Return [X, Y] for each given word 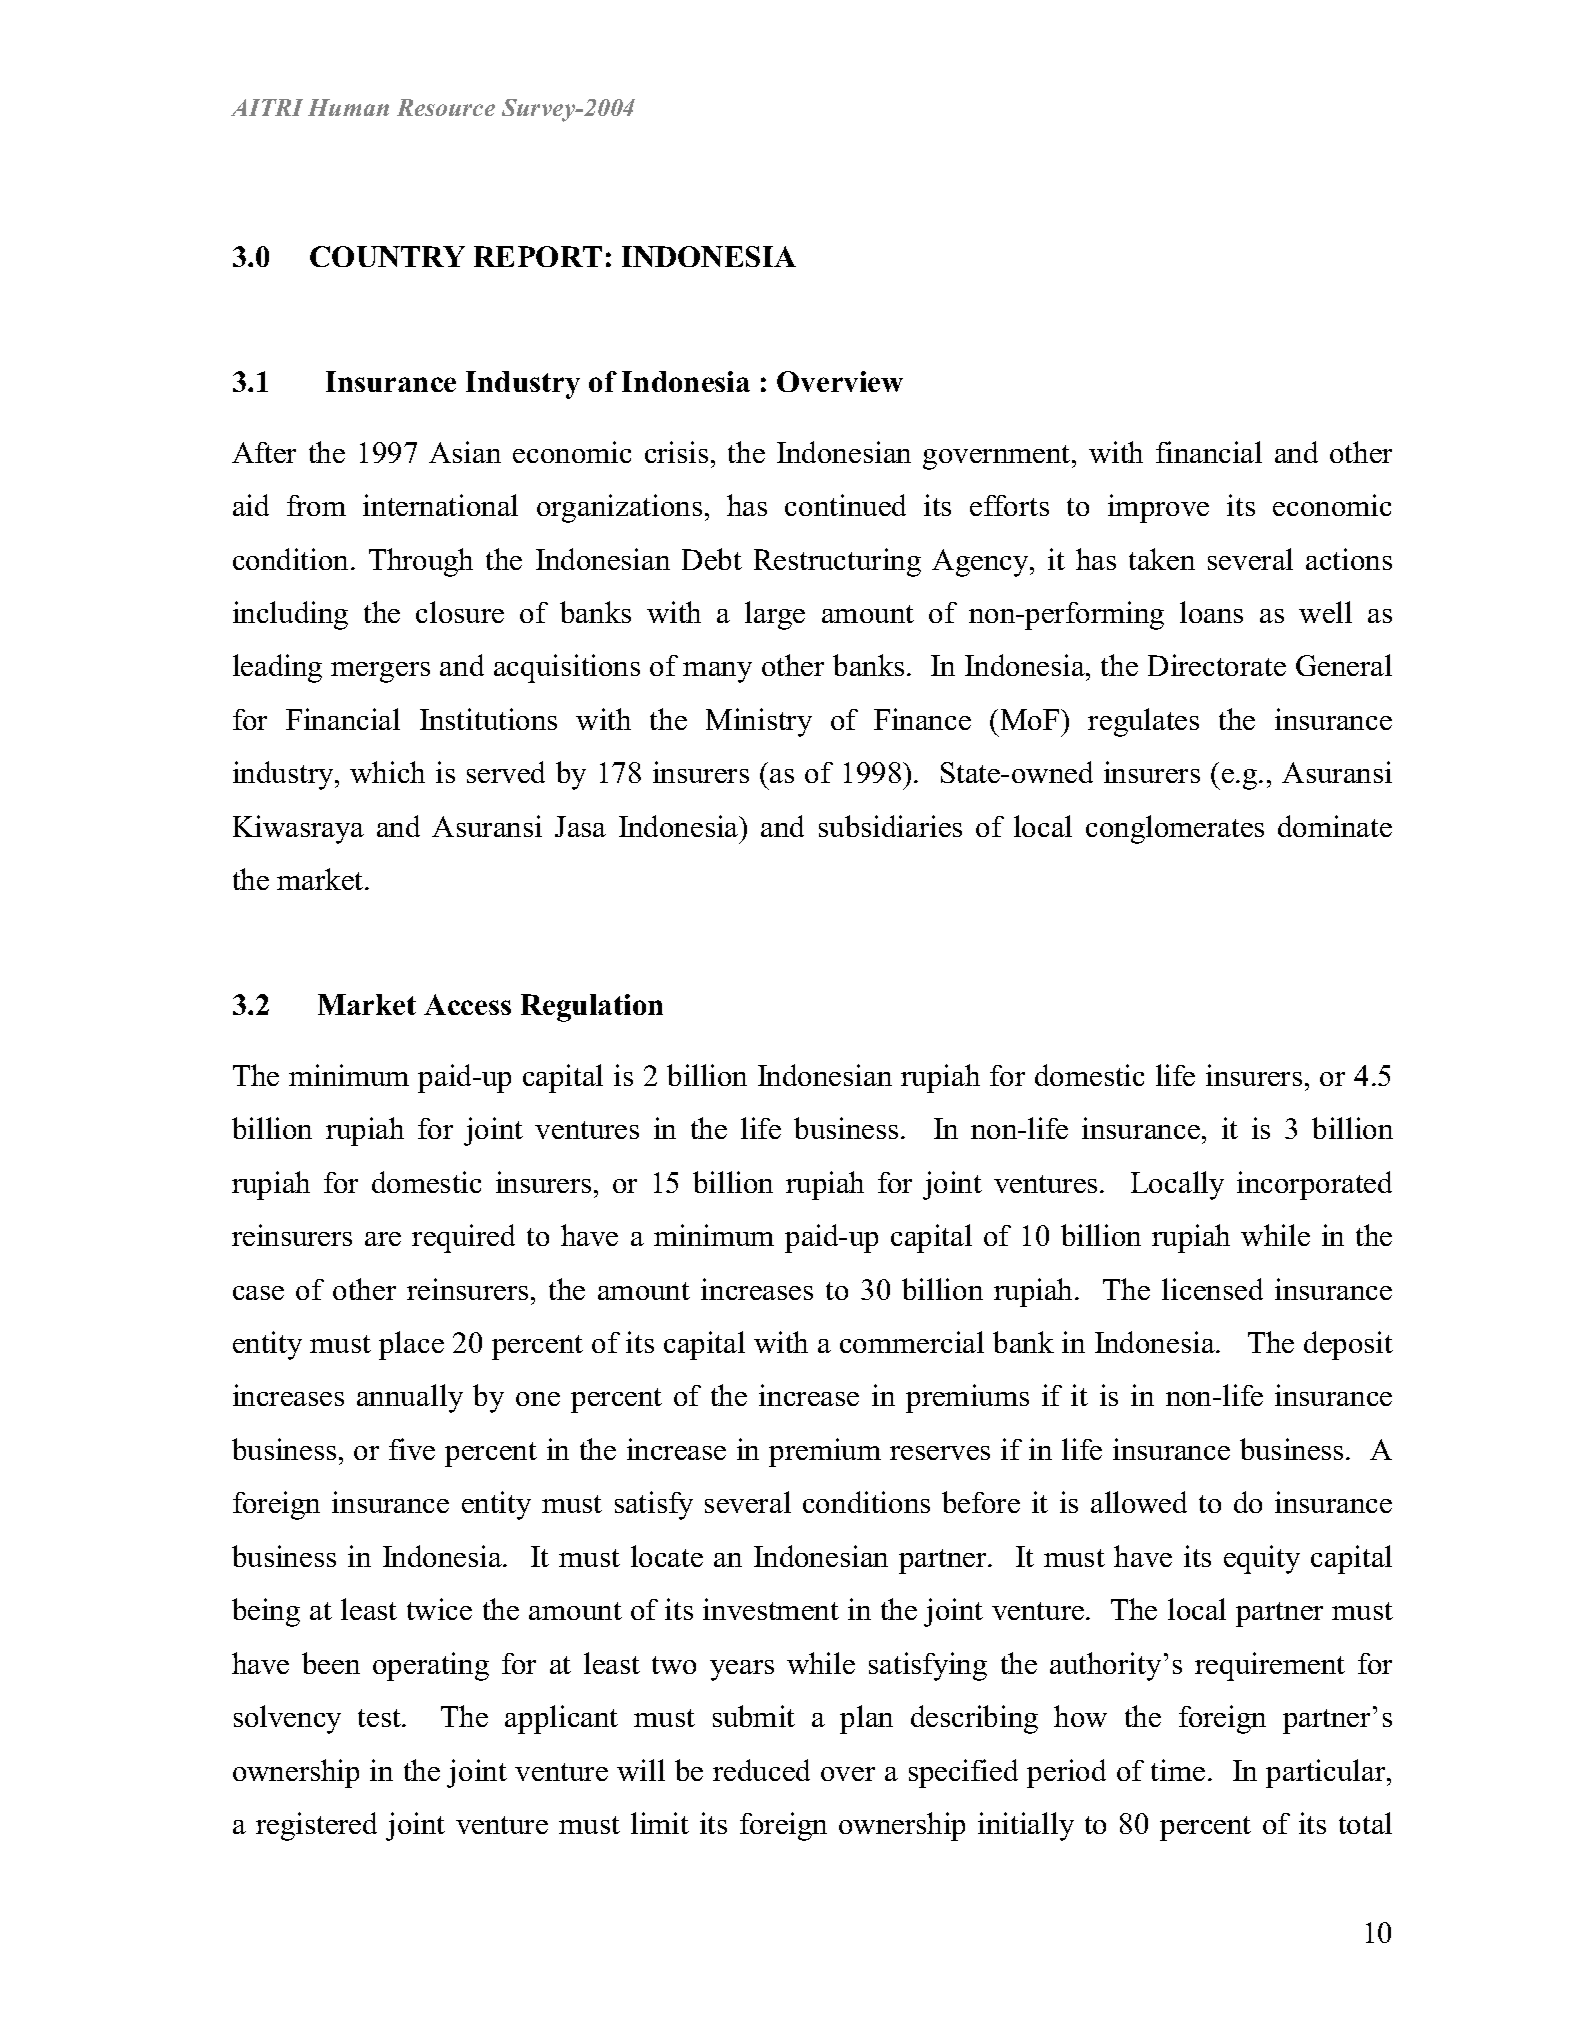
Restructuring [837, 562]
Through [421, 562]
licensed [1212, 1289]
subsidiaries [890, 826]
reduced [761, 1770]
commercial [912, 1342]
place [411, 1345]
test [380, 1718]
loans [1211, 612]
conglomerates [1175, 829]
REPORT [538, 256]
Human [348, 107]
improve [1158, 508]
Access [467, 1004]
